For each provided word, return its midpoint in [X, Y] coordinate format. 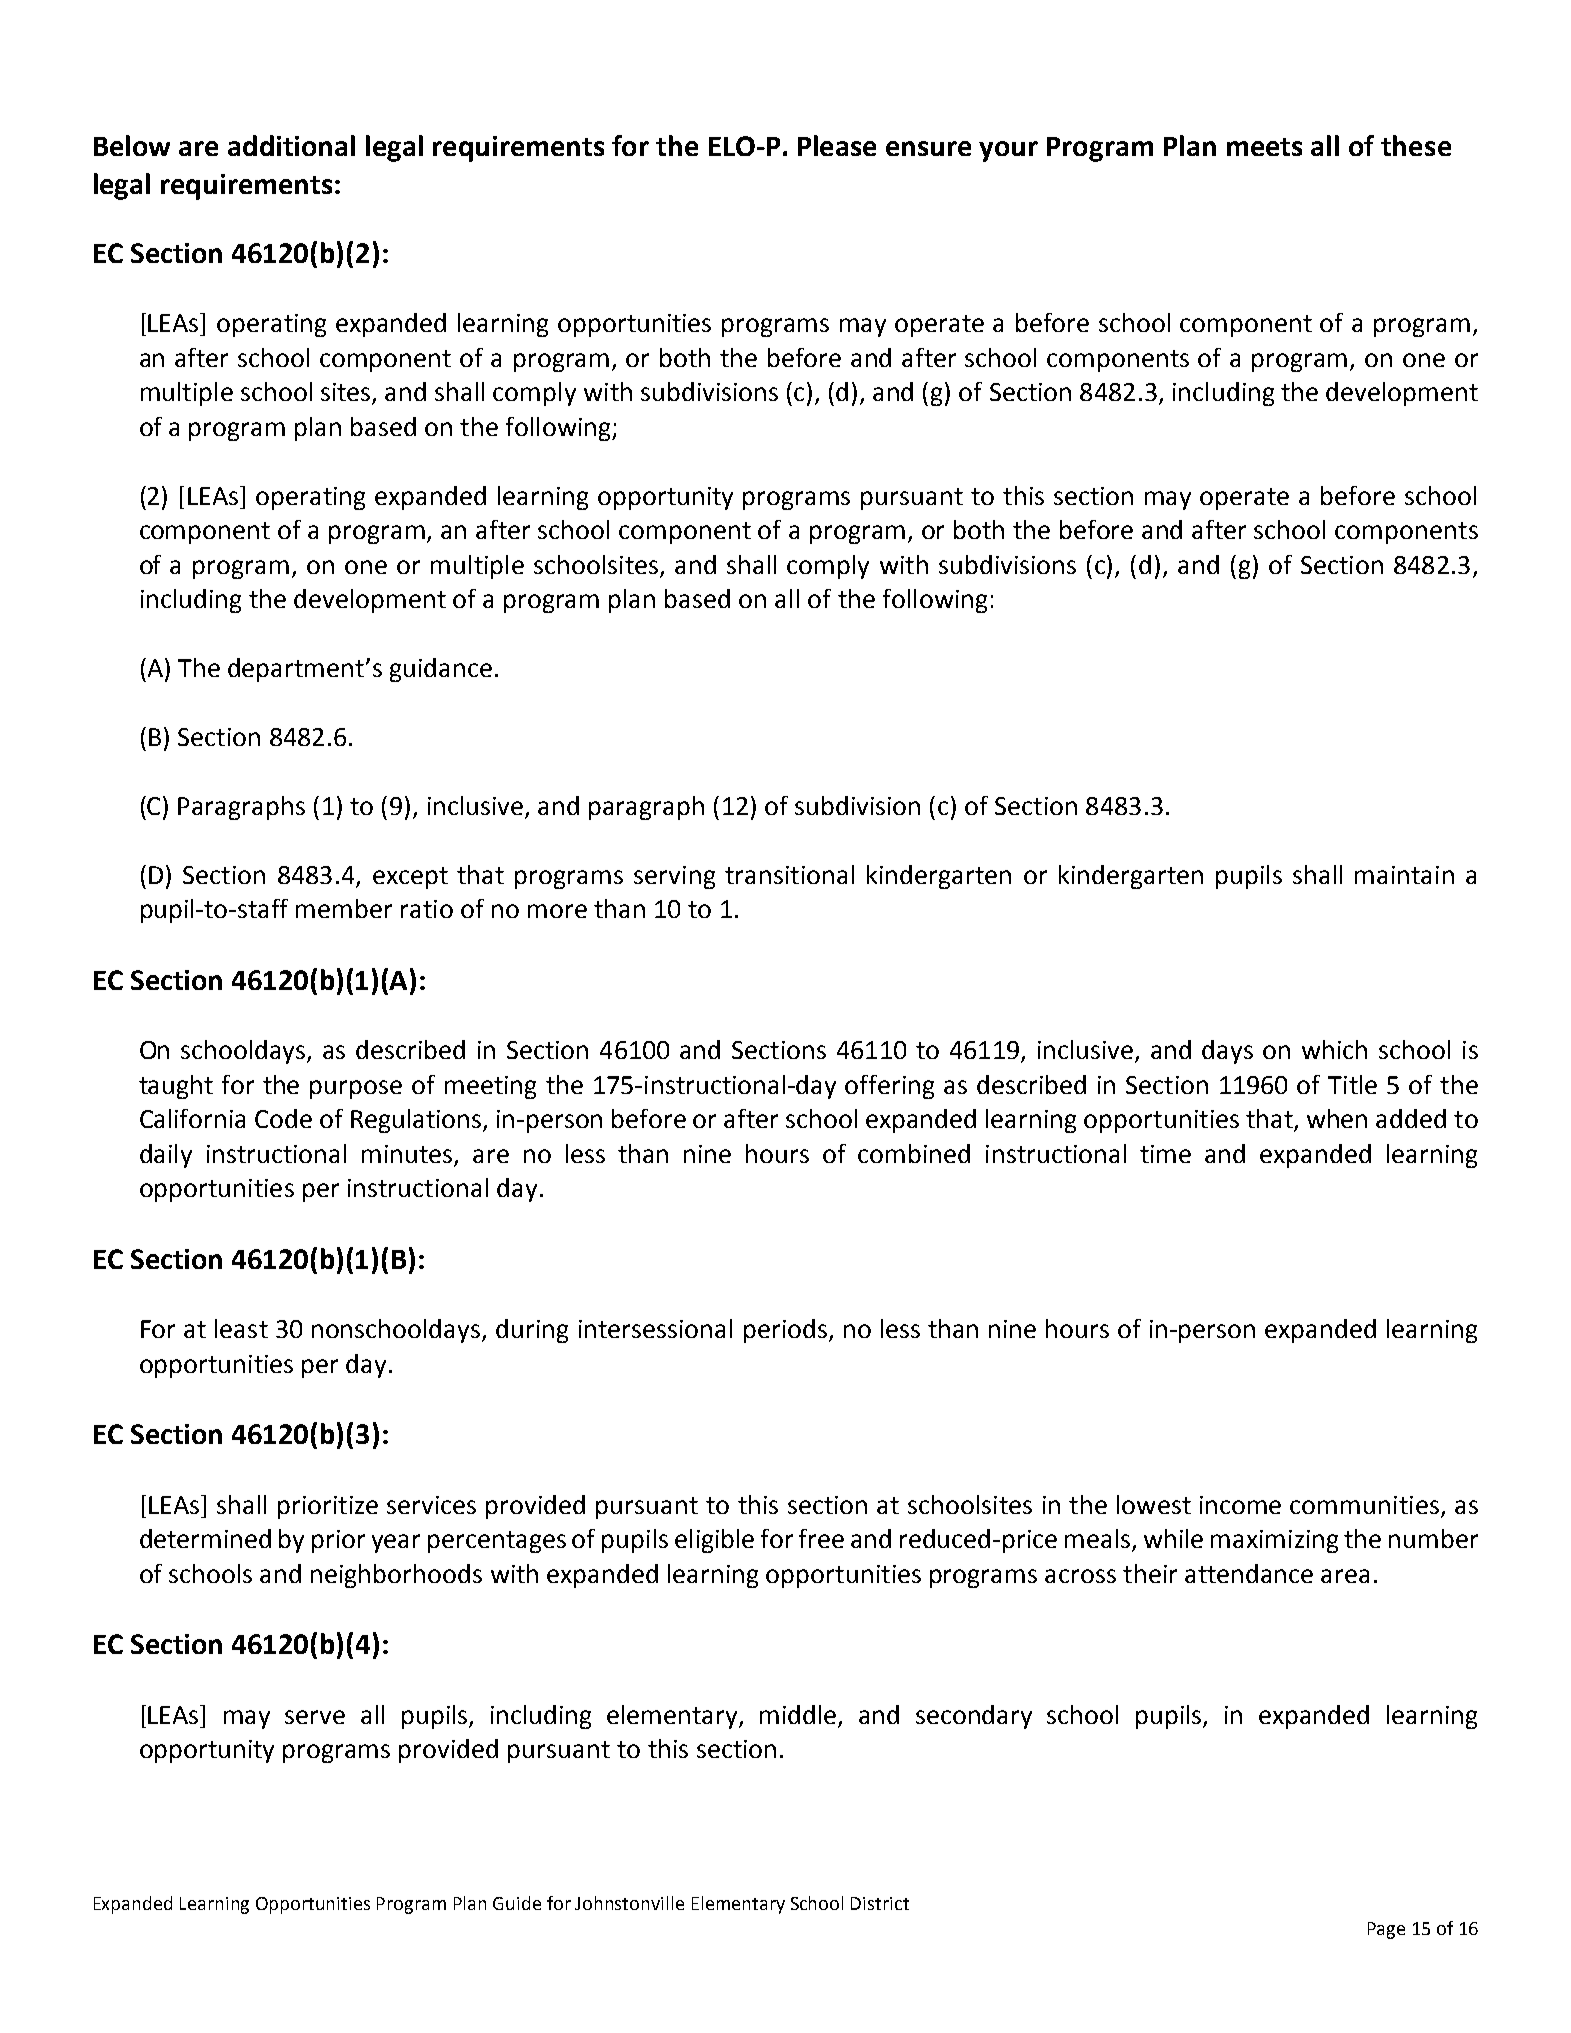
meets [1264, 147]
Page [1386, 1930]
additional [291, 145]
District [880, 1903]
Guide [517, 1903]
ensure [928, 148]
